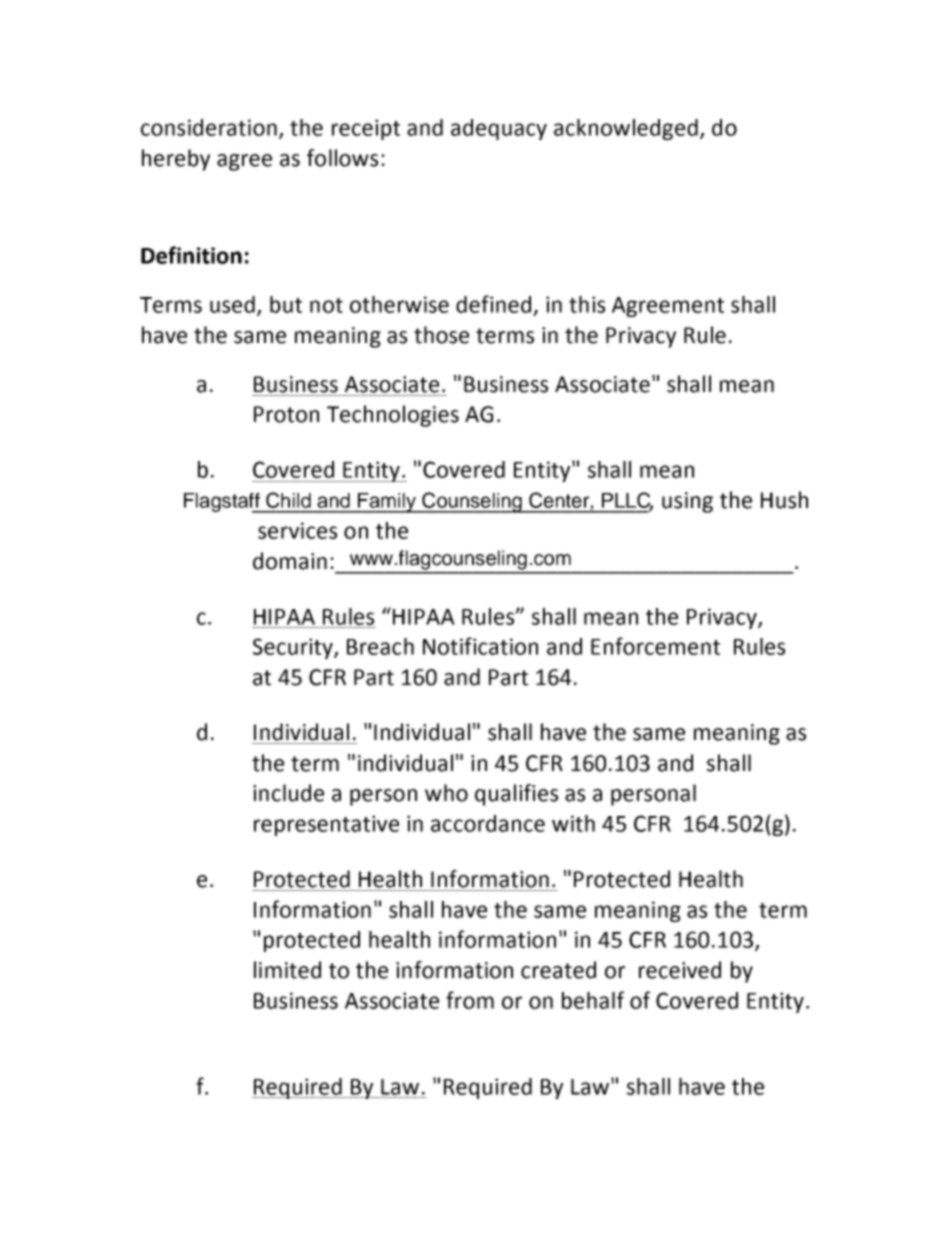 This document has width=952, height=1233. I want to click on include, so click(288, 793).
